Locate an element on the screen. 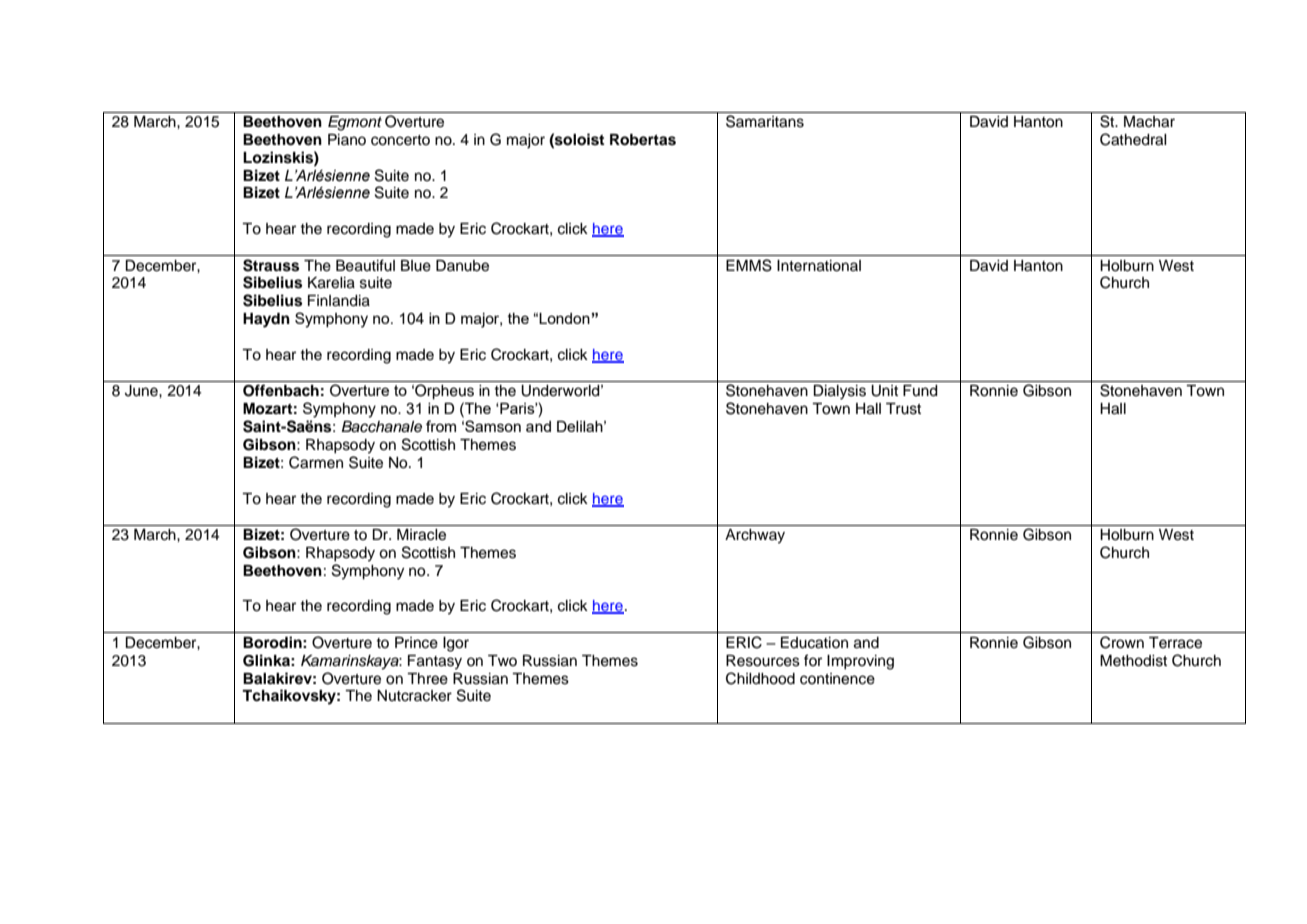  Samaritans is located at coordinates (765, 121).
